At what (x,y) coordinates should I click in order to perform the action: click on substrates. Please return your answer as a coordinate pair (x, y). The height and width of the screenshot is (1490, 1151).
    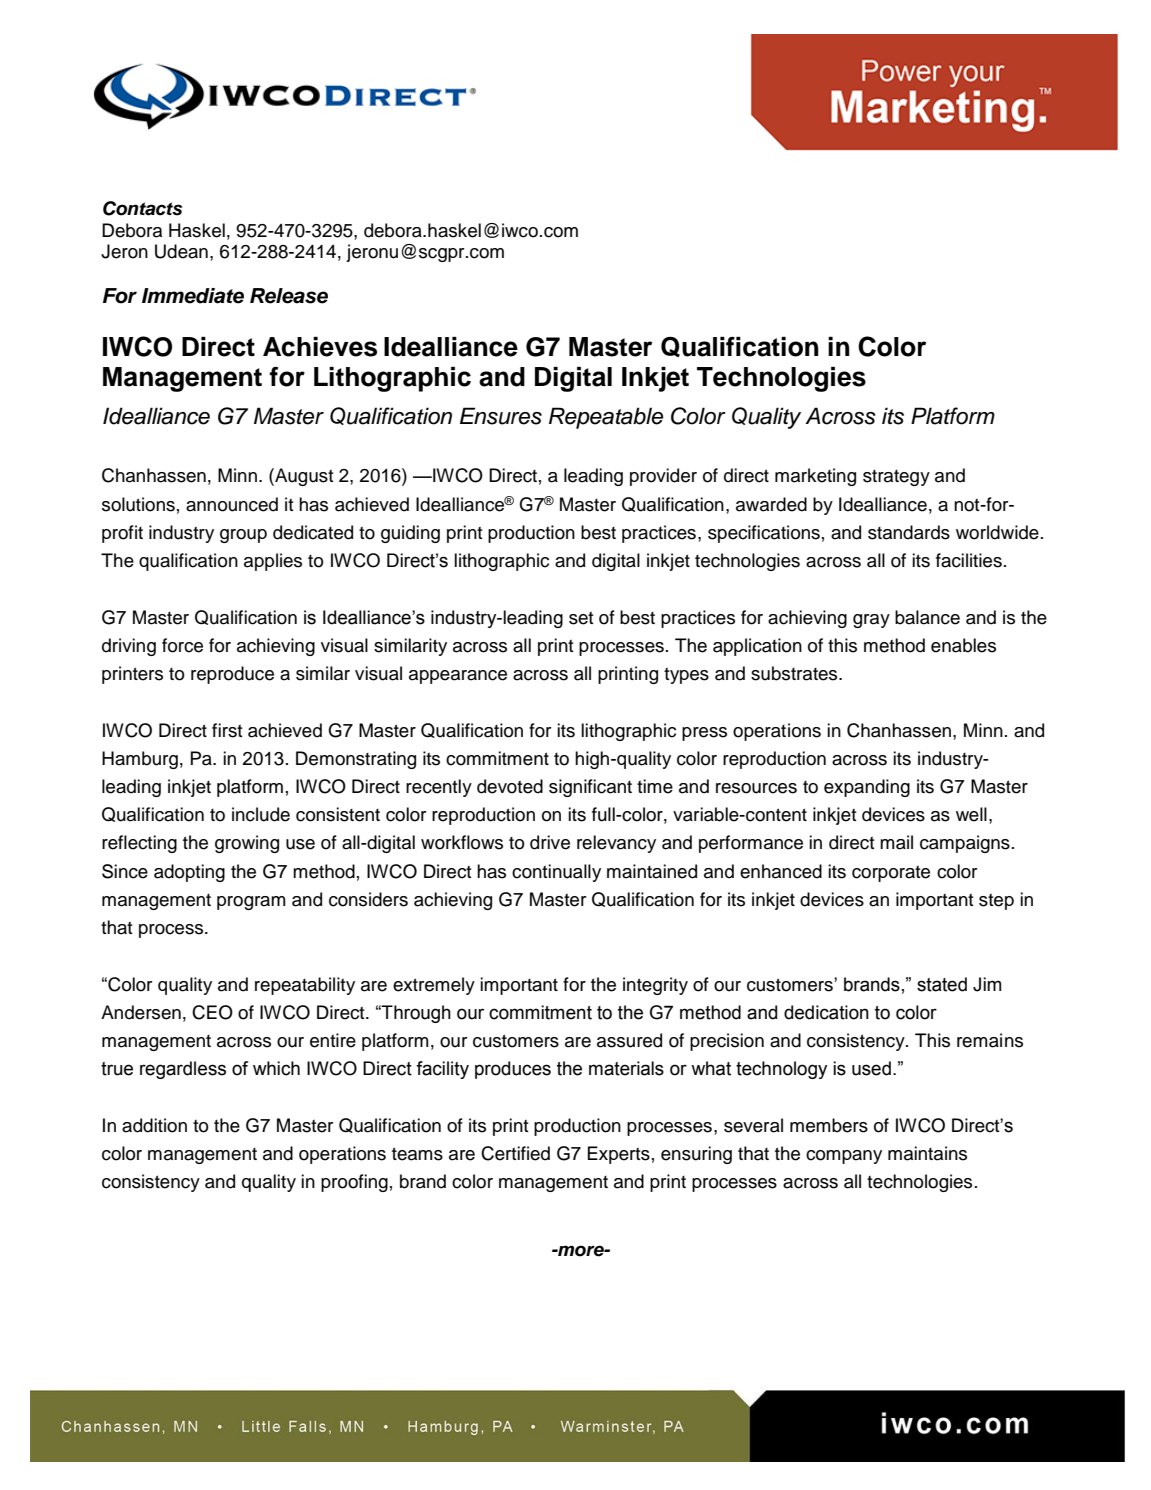
    Looking at the image, I should click on (795, 673).
